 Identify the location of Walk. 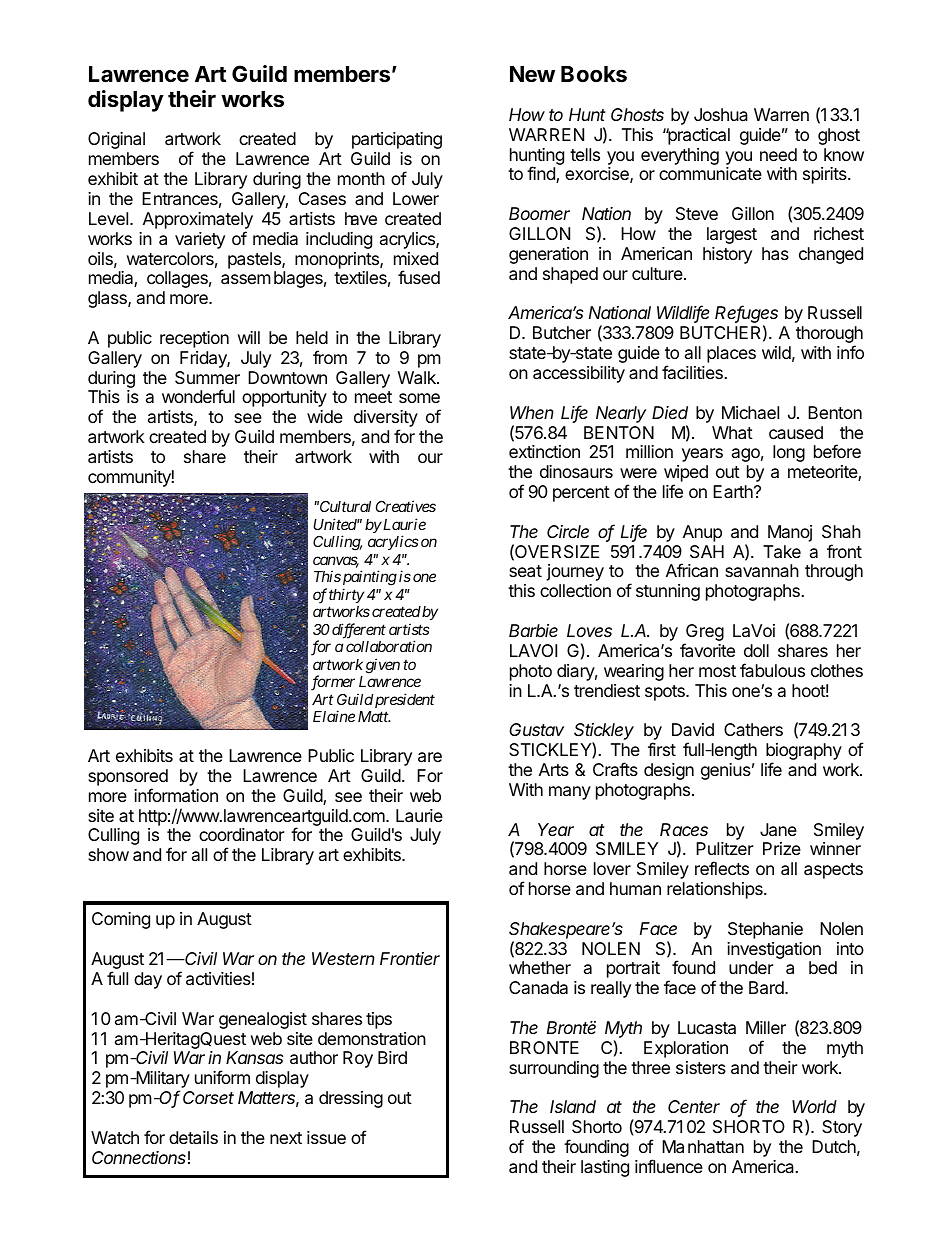
(418, 378).
